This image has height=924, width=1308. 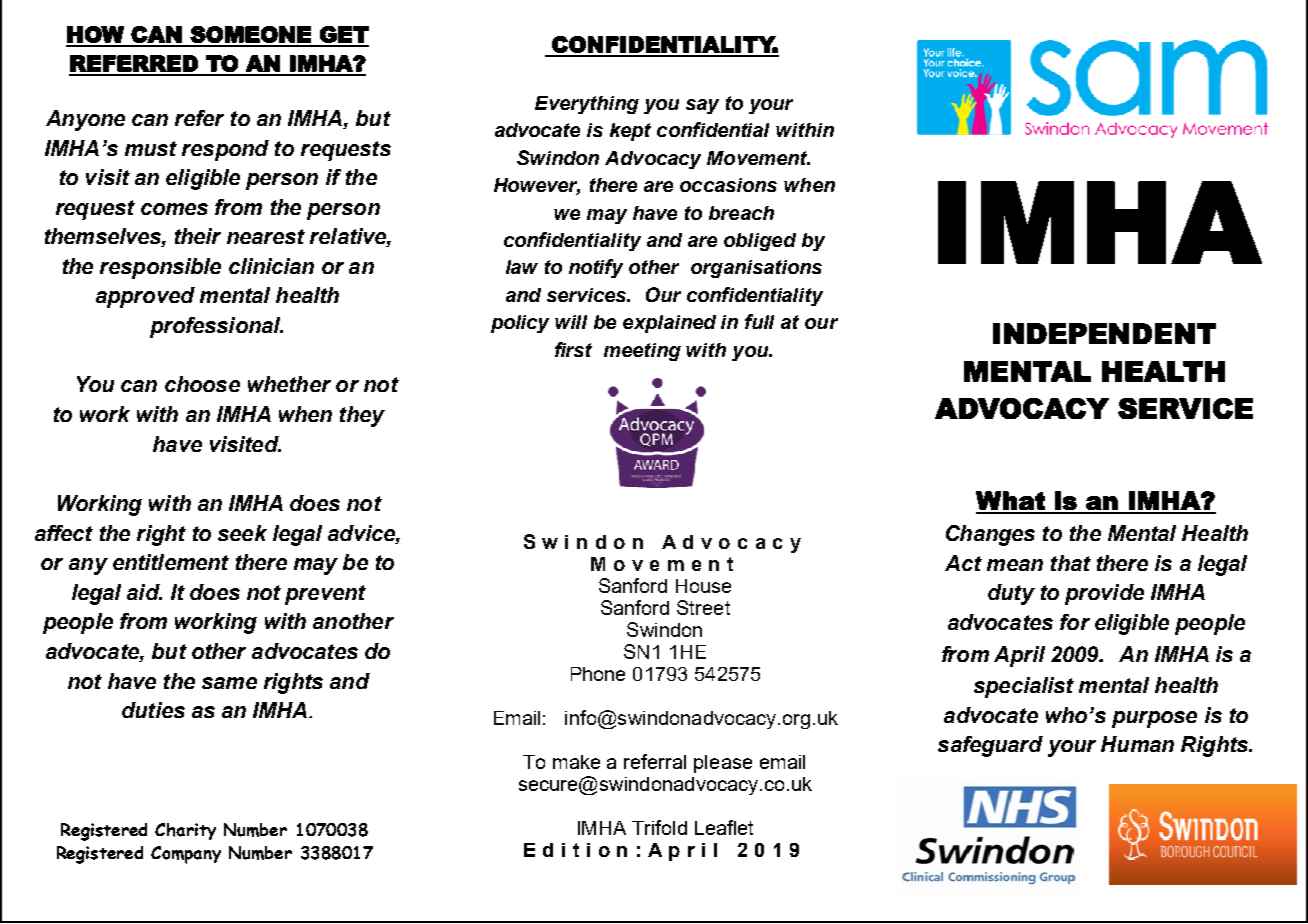 I want to click on they, so click(x=362, y=416).
